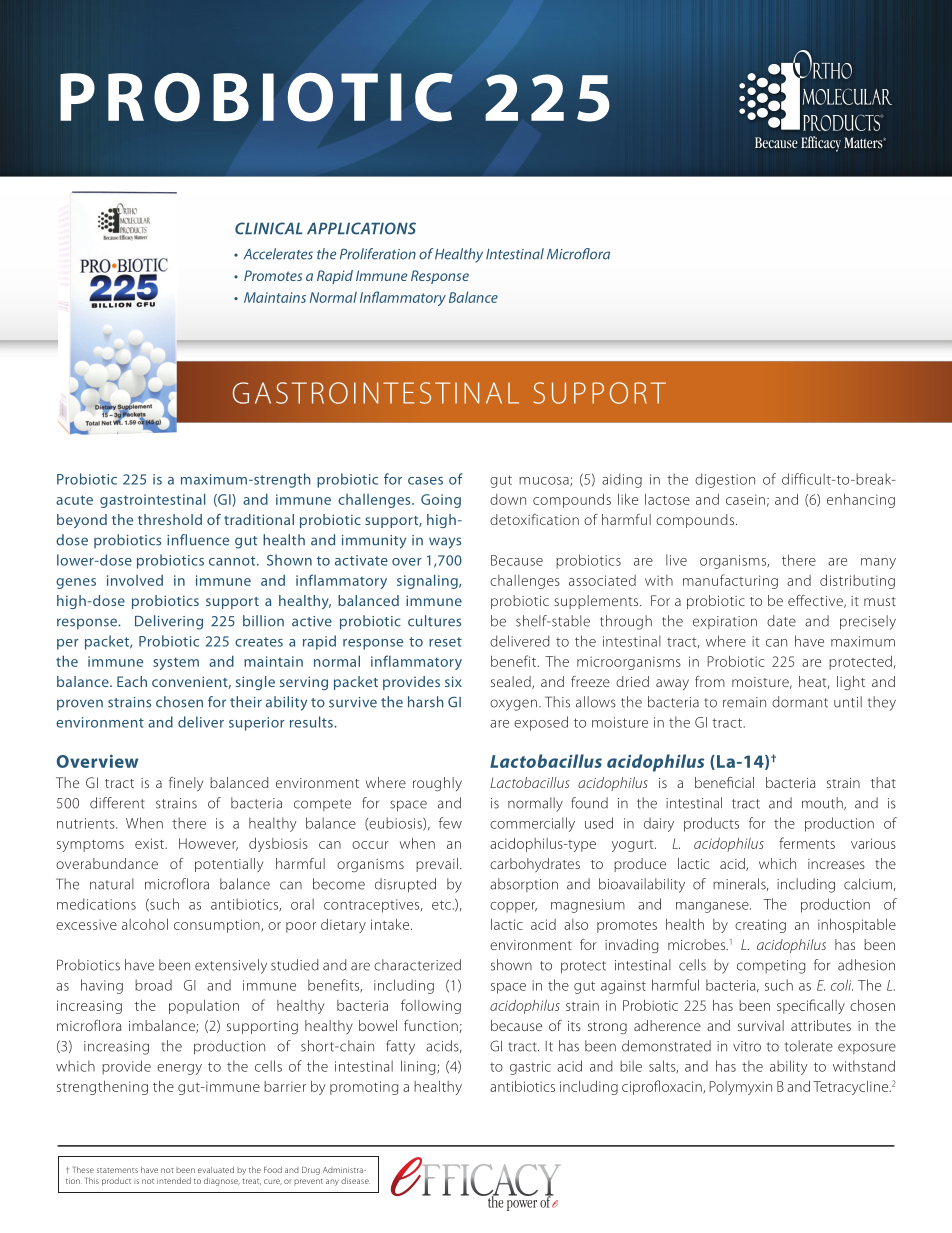 This image has height=1233, width=952. Describe the element at coordinates (730, 581) in the image. I see `manufacturing` at that location.
